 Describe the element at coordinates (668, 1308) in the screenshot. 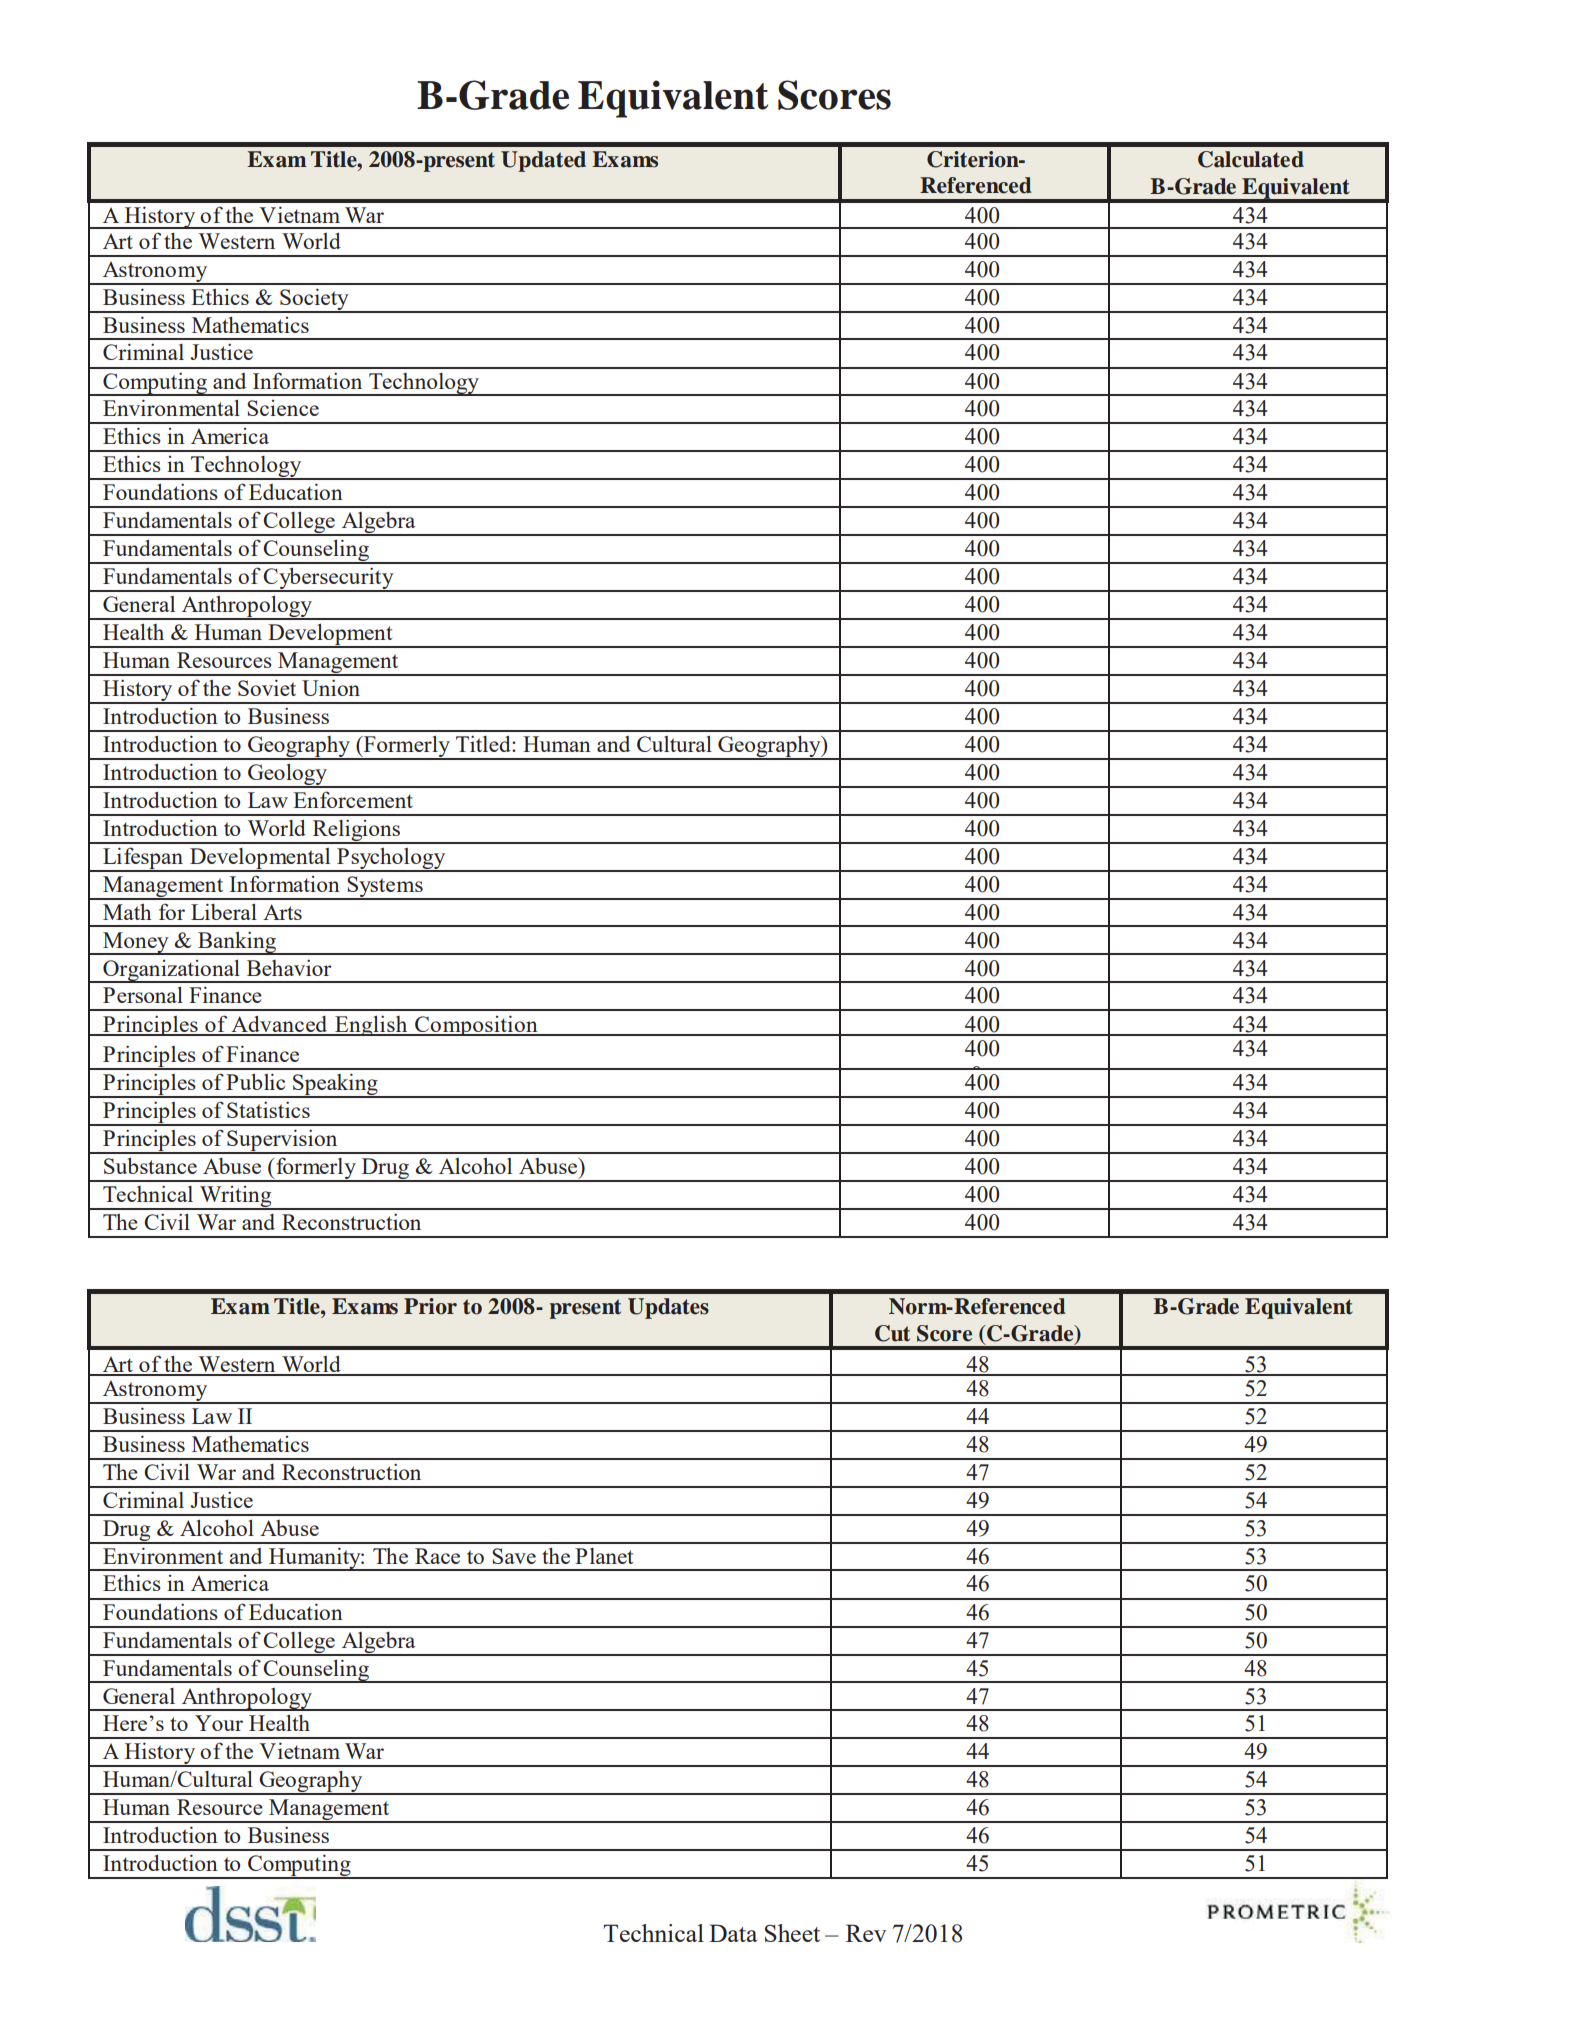

I see `Updates` at that location.
